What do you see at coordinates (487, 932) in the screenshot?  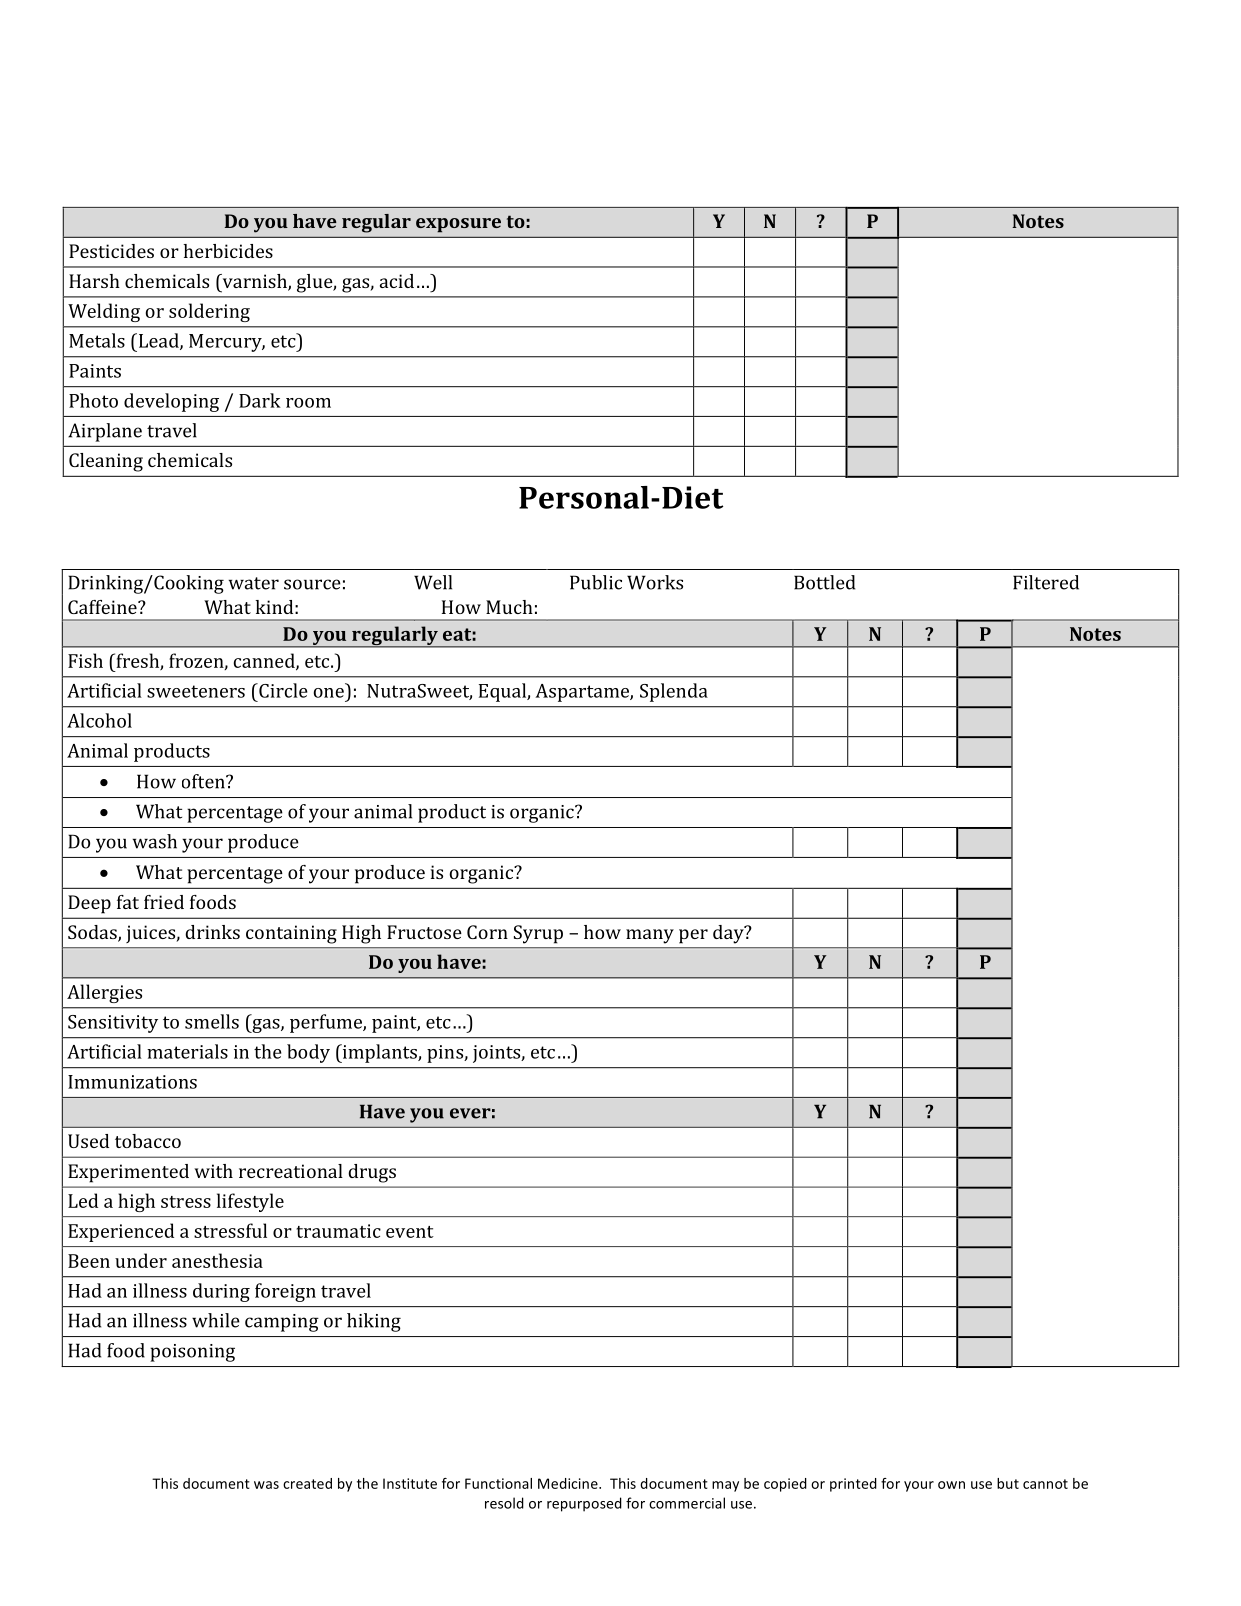 I see `Corn` at bounding box center [487, 932].
